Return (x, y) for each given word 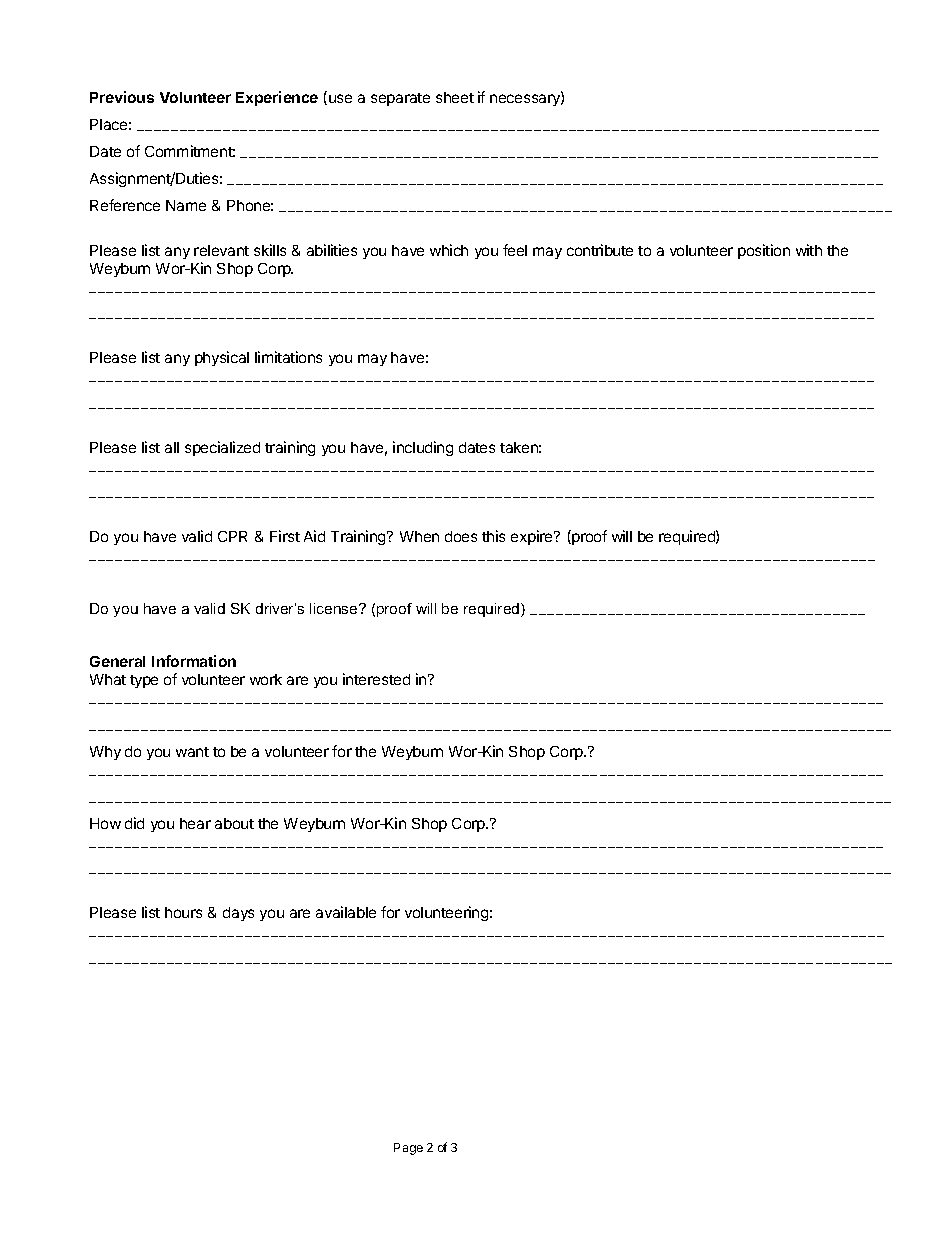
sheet (455, 97)
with (809, 250)
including (423, 448)
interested (376, 679)
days (238, 914)
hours (183, 912)
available (346, 912)
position (764, 251)
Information (194, 661)
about (234, 823)
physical (222, 358)
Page (408, 1149)
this (493, 536)
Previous (122, 97)
